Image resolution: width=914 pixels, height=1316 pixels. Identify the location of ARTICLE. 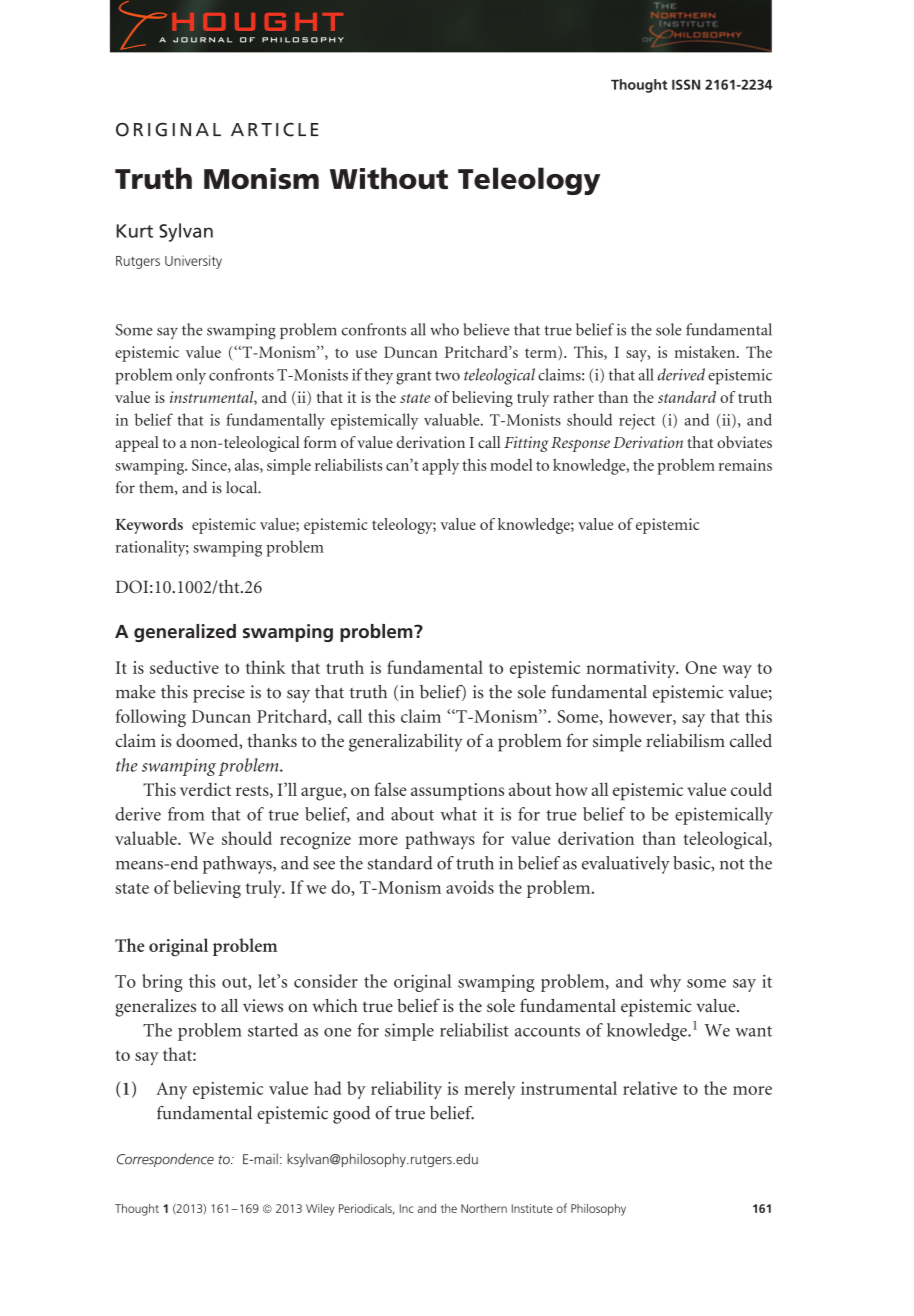
(275, 130).
